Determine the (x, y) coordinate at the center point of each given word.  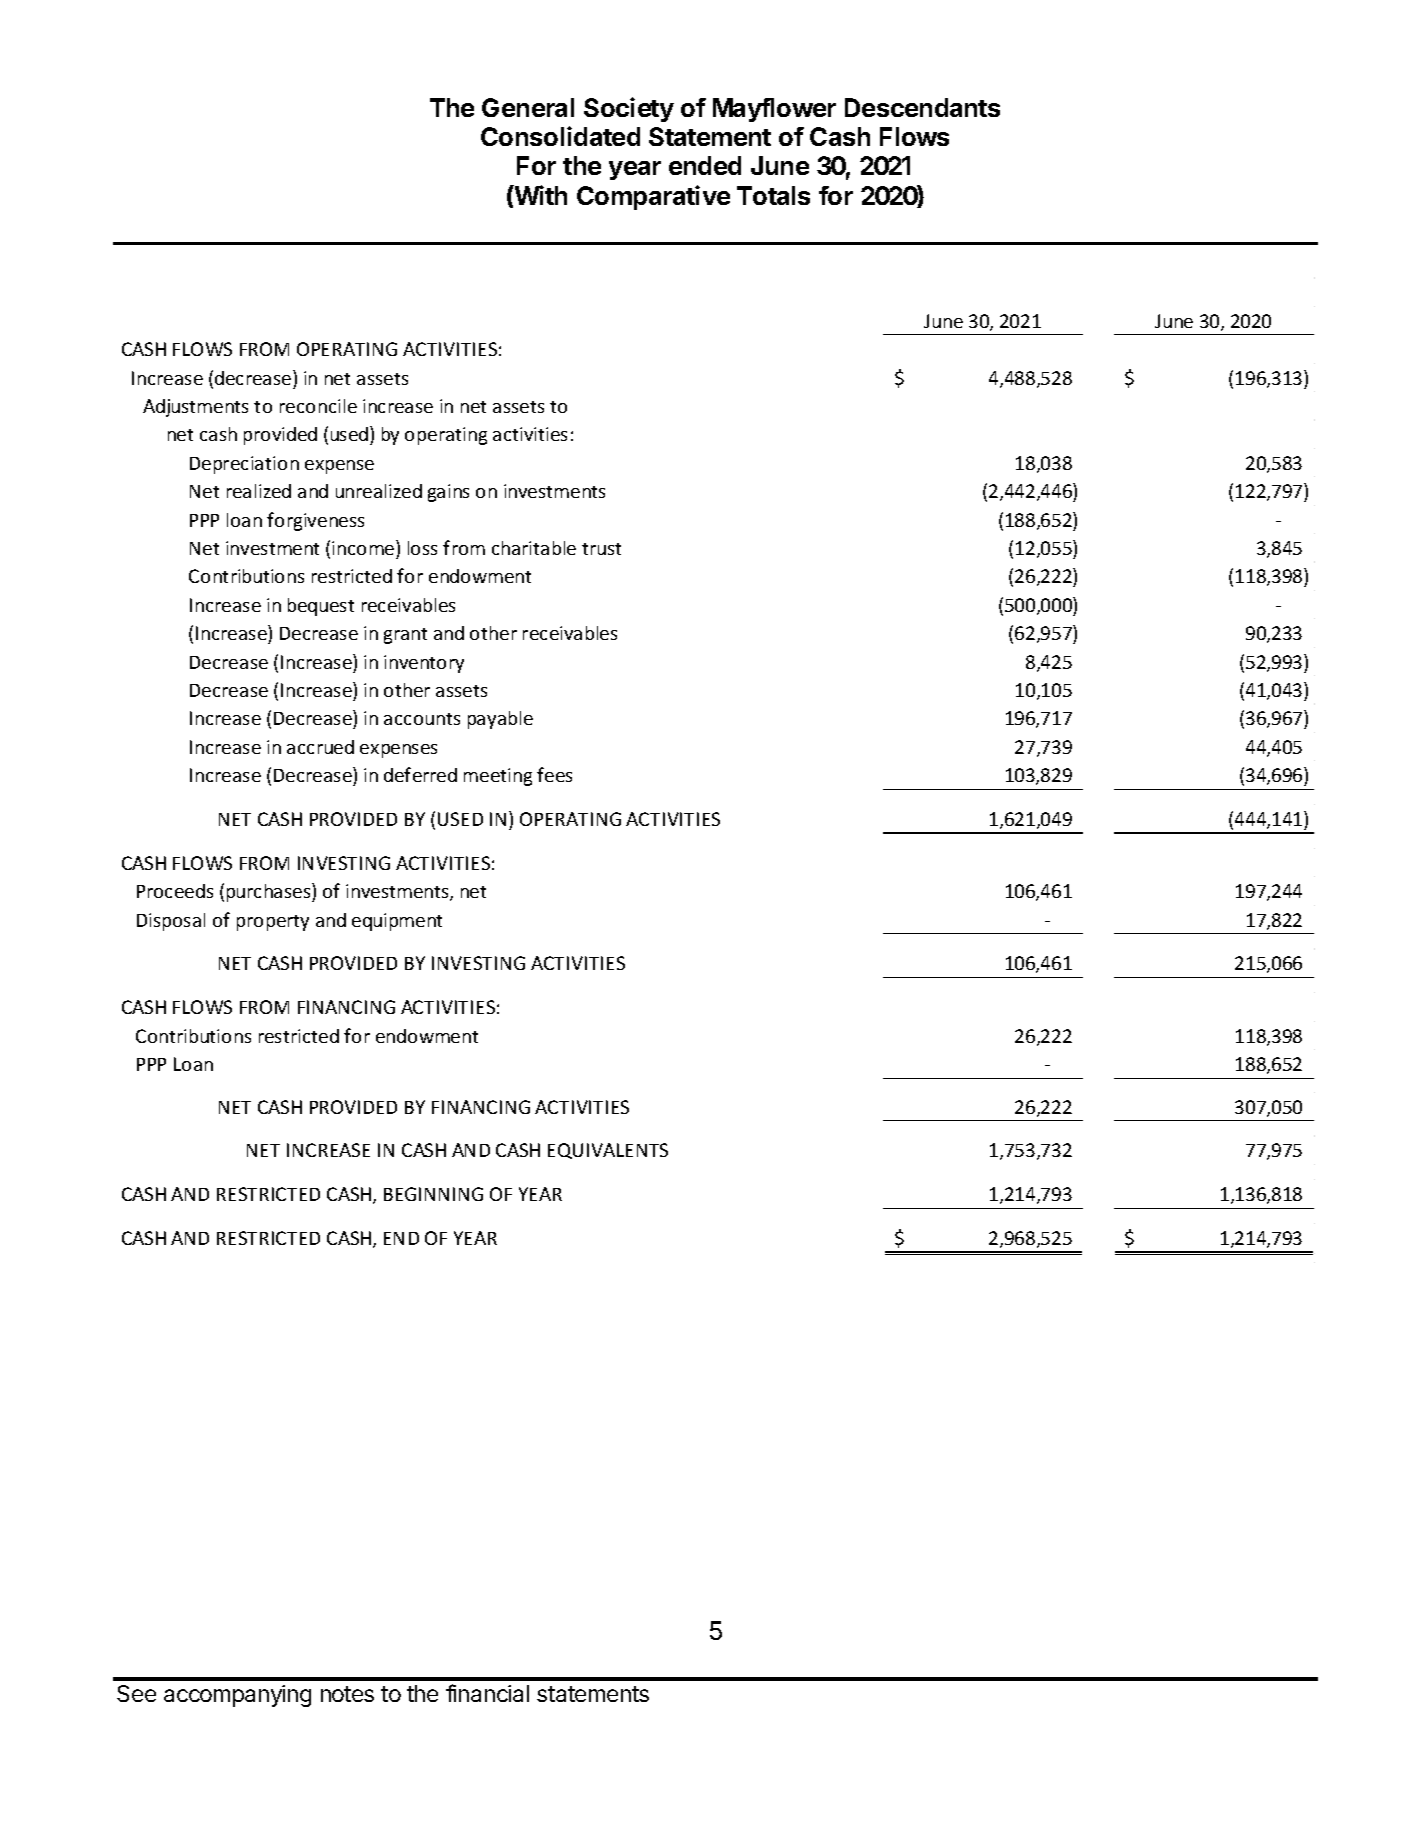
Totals (773, 195)
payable (500, 720)
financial (487, 1693)
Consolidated (560, 136)
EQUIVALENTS (608, 1151)
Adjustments (195, 408)
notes (347, 1694)
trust (601, 549)
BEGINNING (433, 1194)
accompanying (237, 1696)
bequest (321, 607)
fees (554, 774)
